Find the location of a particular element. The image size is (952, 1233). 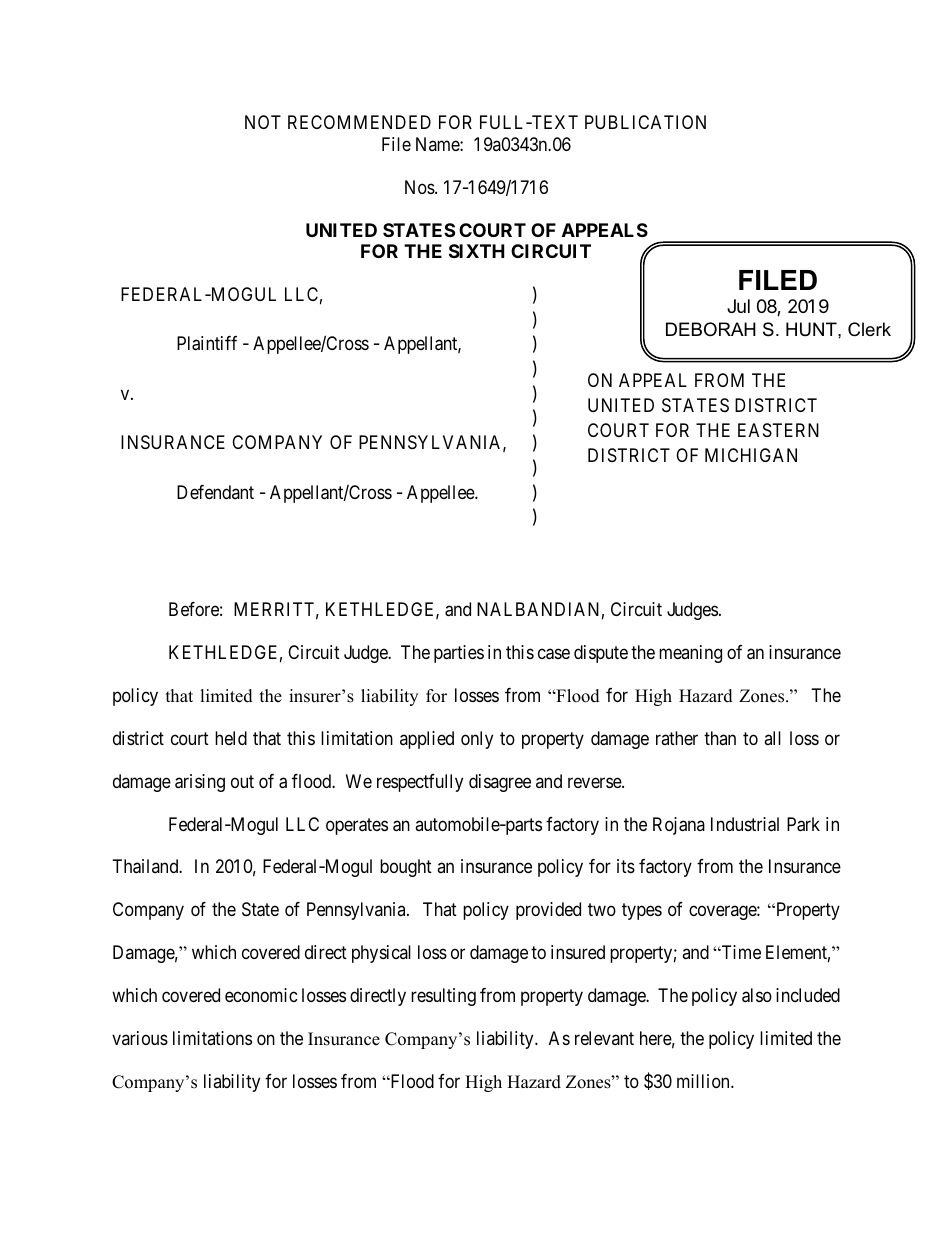

SIXTH is located at coordinates (477, 251).
